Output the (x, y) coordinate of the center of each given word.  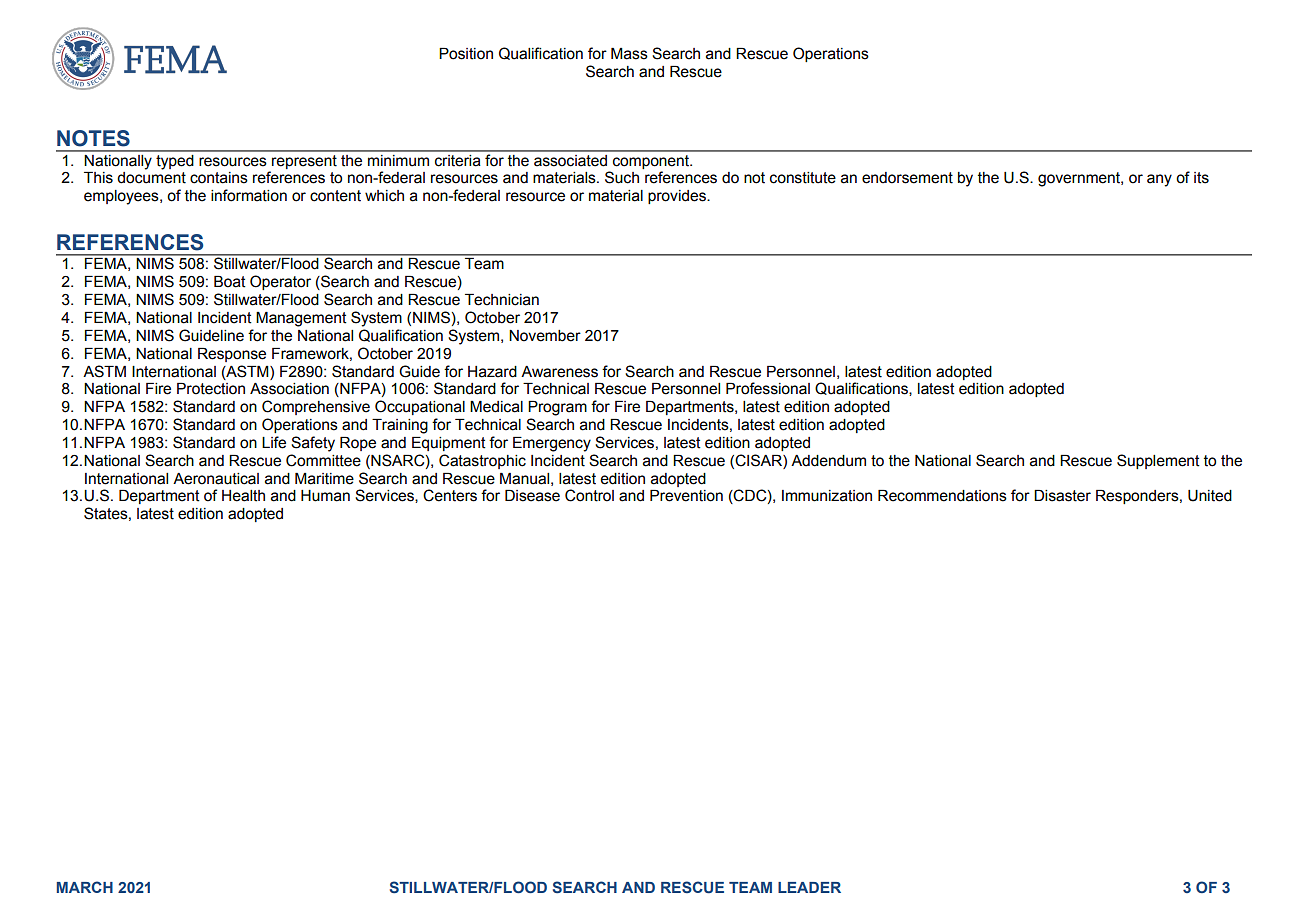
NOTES (93, 138)
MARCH (85, 887)
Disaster (1062, 496)
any (1159, 180)
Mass (629, 54)
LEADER (809, 887)
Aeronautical (216, 479)
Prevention (686, 496)
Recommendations (942, 496)
